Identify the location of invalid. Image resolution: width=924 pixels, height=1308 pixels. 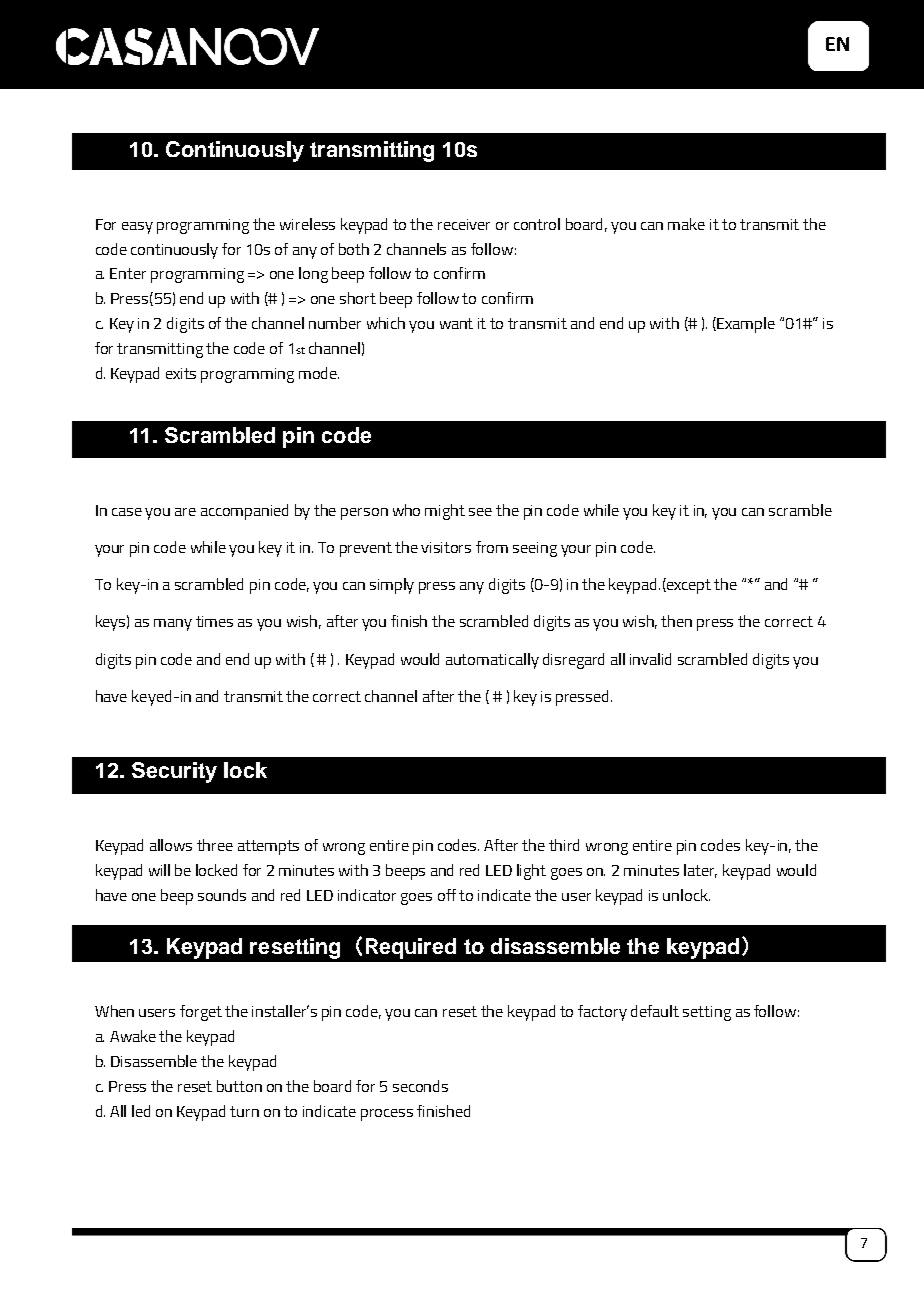
(650, 659).
